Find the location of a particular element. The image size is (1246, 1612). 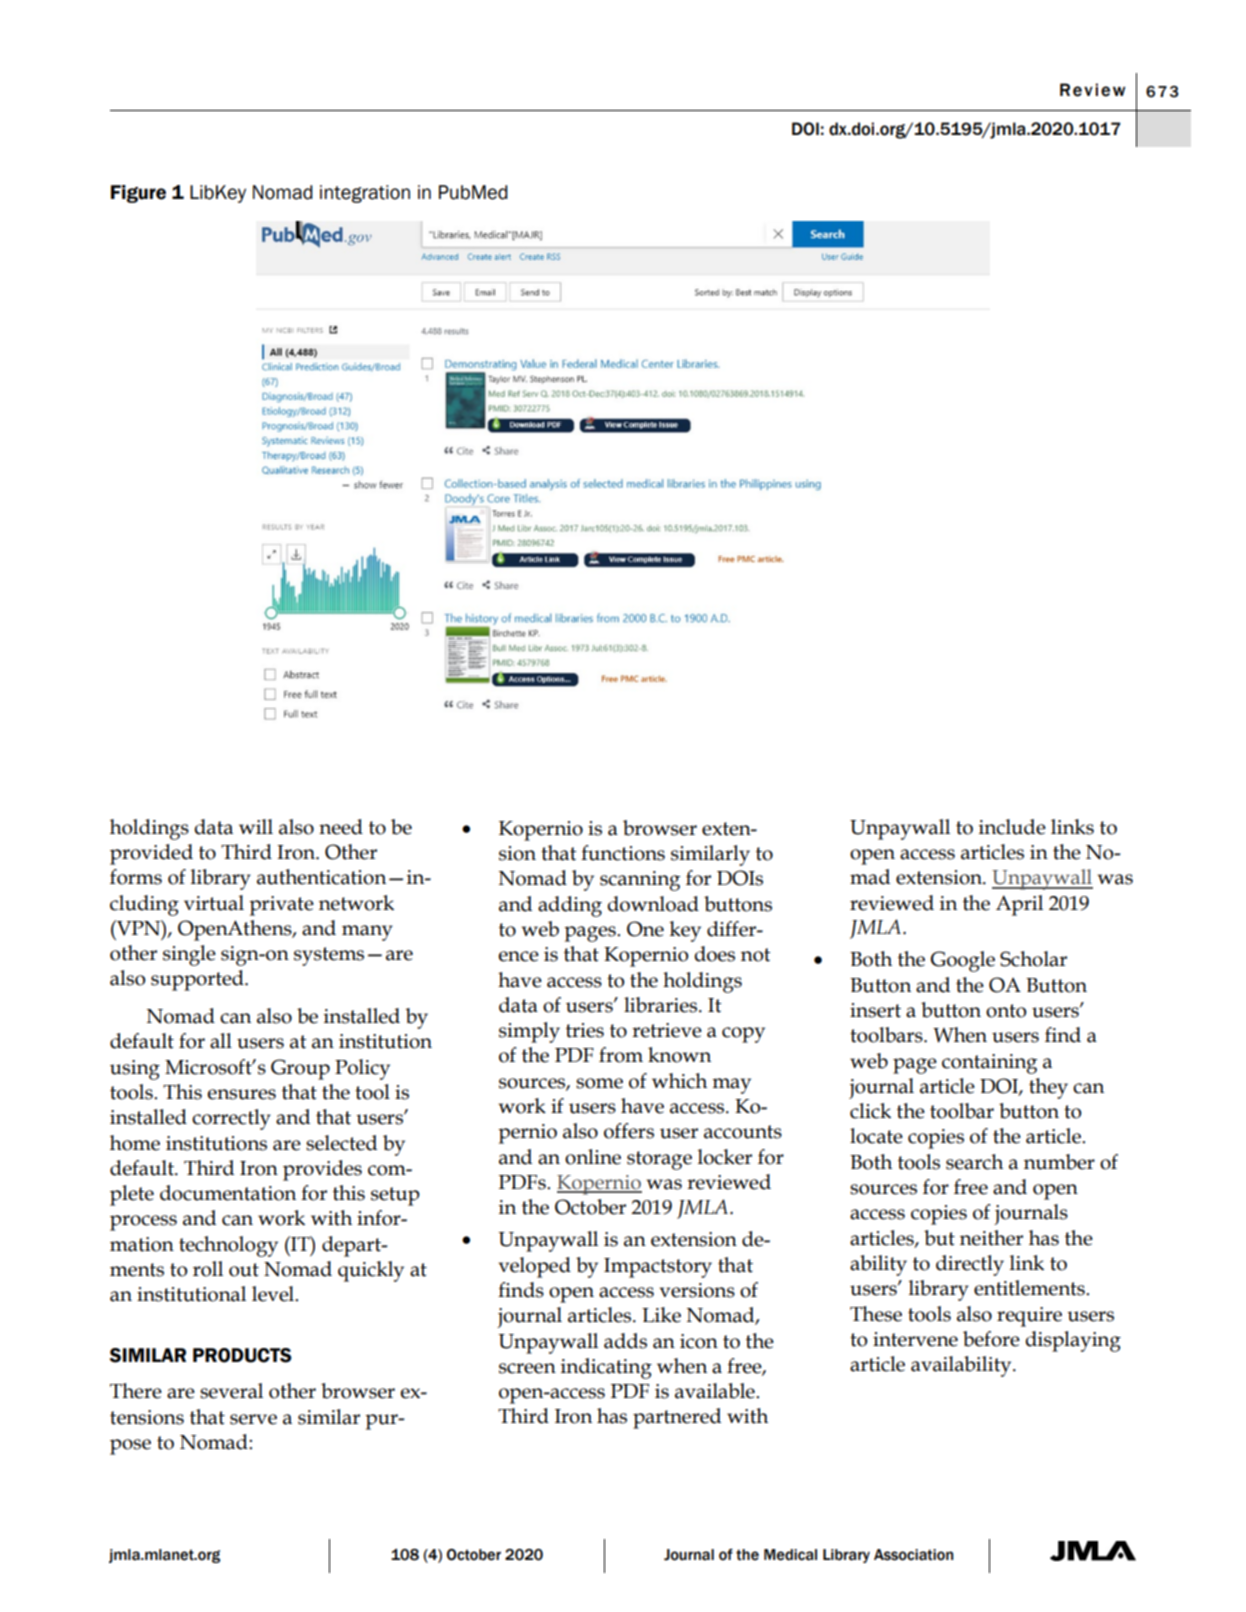

integration is located at coordinates (365, 194).
